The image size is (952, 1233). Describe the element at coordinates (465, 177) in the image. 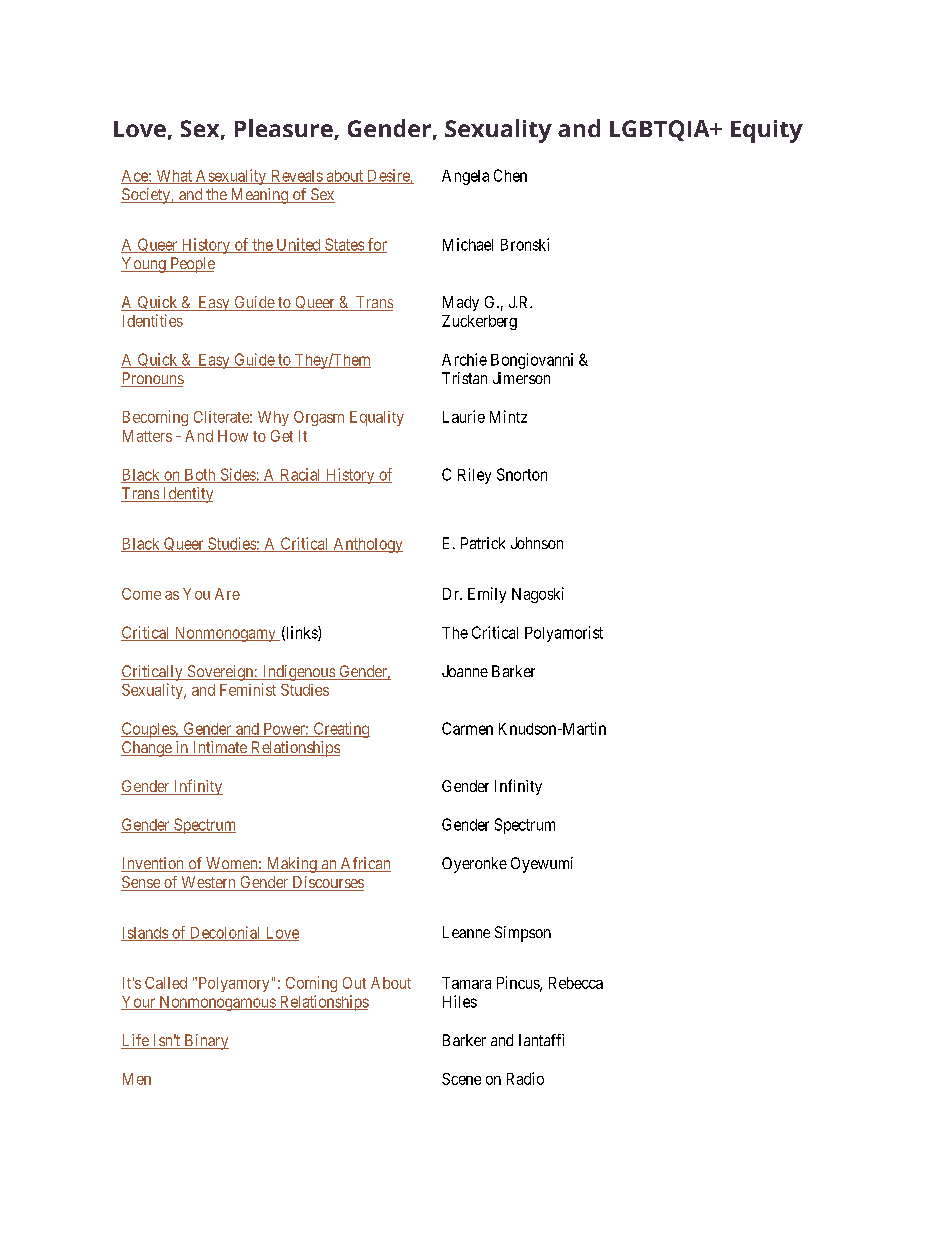

I see `Angela` at that location.
